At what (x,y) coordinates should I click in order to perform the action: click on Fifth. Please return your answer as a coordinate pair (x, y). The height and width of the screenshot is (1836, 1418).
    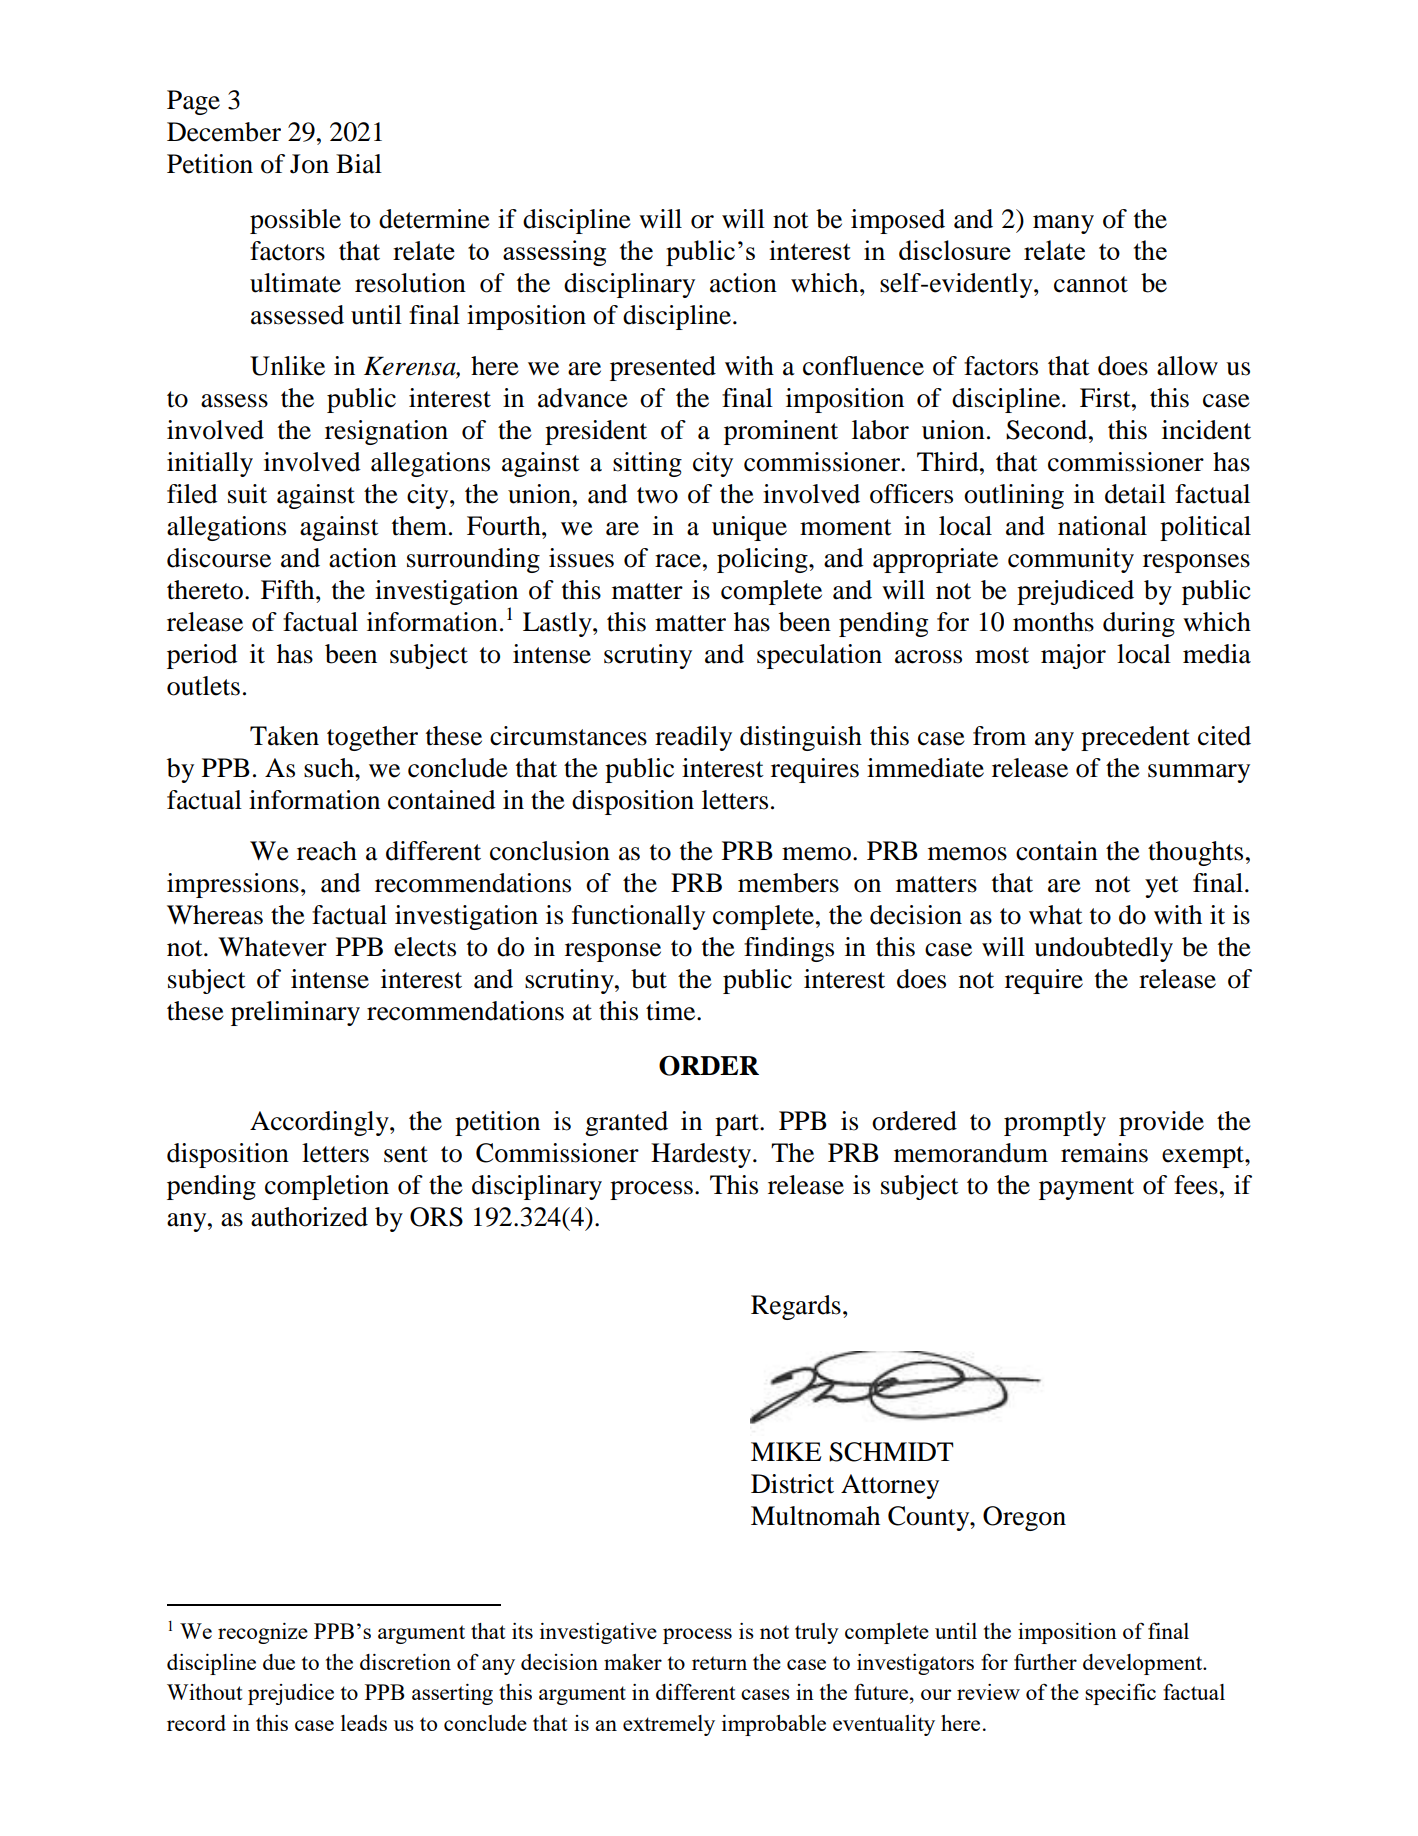
    Looking at the image, I should click on (289, 590).
